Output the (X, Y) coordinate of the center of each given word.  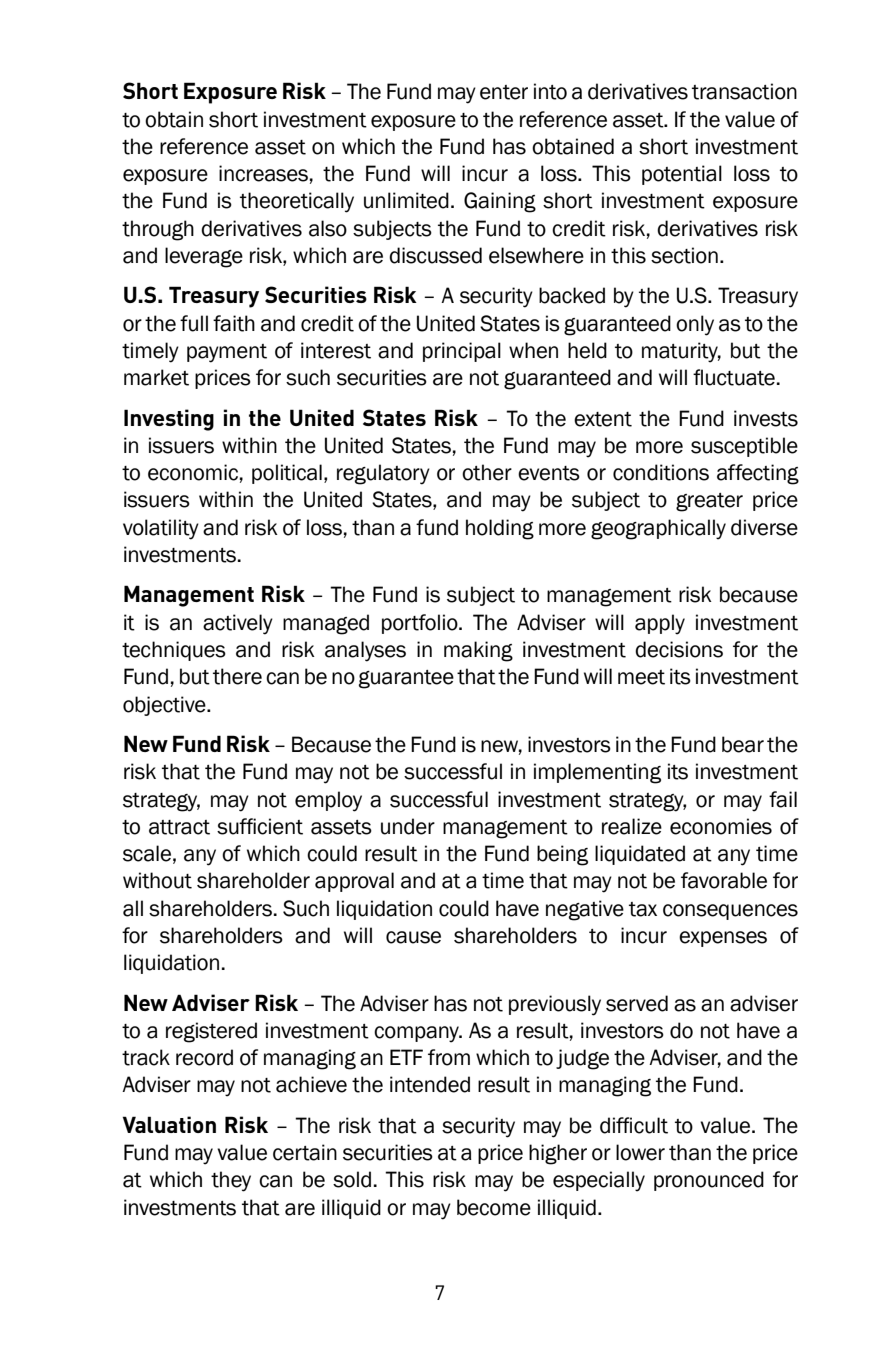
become (494, 1207)
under (408, 826)
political (287, 474)
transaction (744, 91)
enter (504, 92)
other (487, 472)
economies (721, 826)
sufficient (260, 826)
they (231, 1181)
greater (709, 502)
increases (263, 173)
